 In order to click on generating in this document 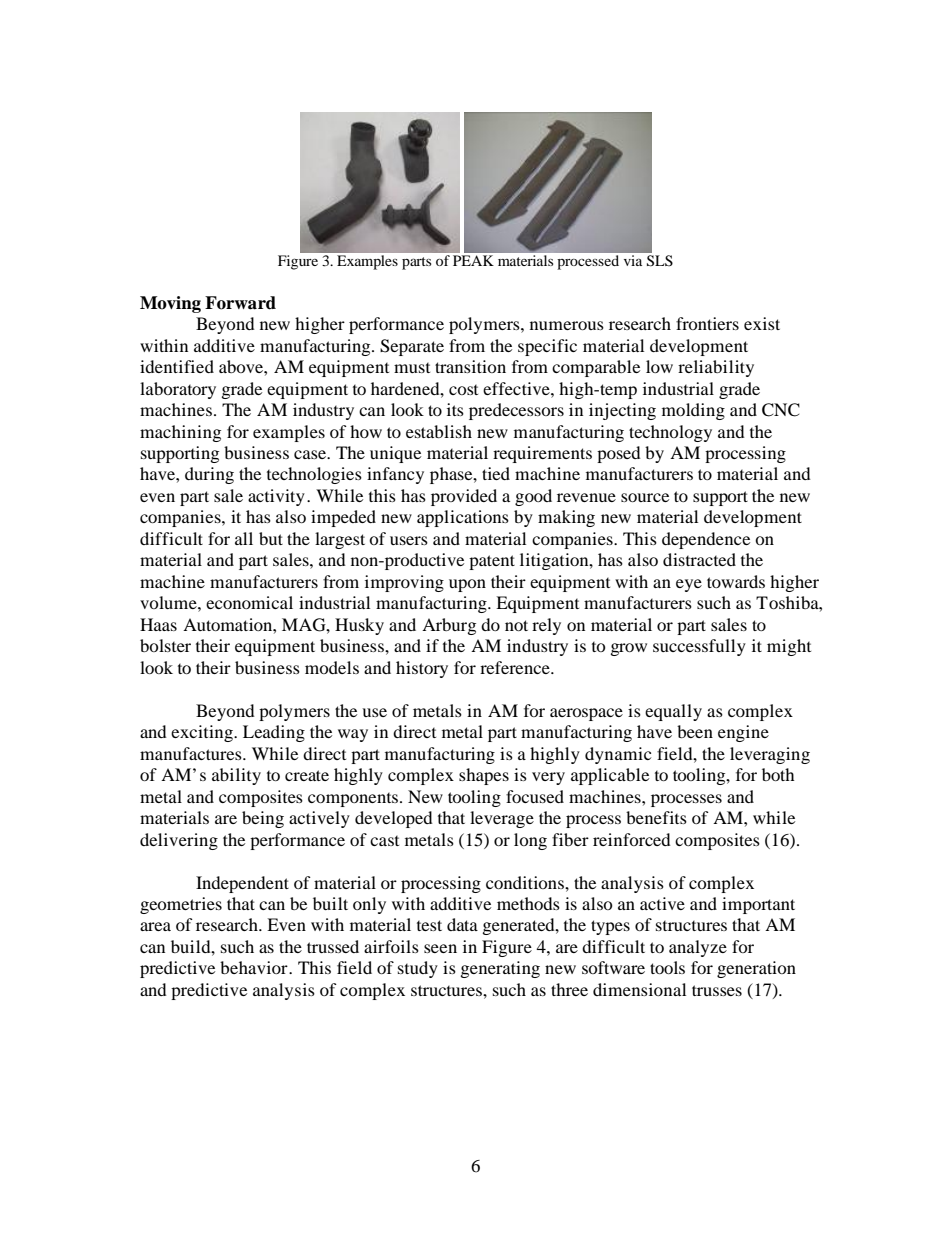, I will do `click(500, 969)`.
